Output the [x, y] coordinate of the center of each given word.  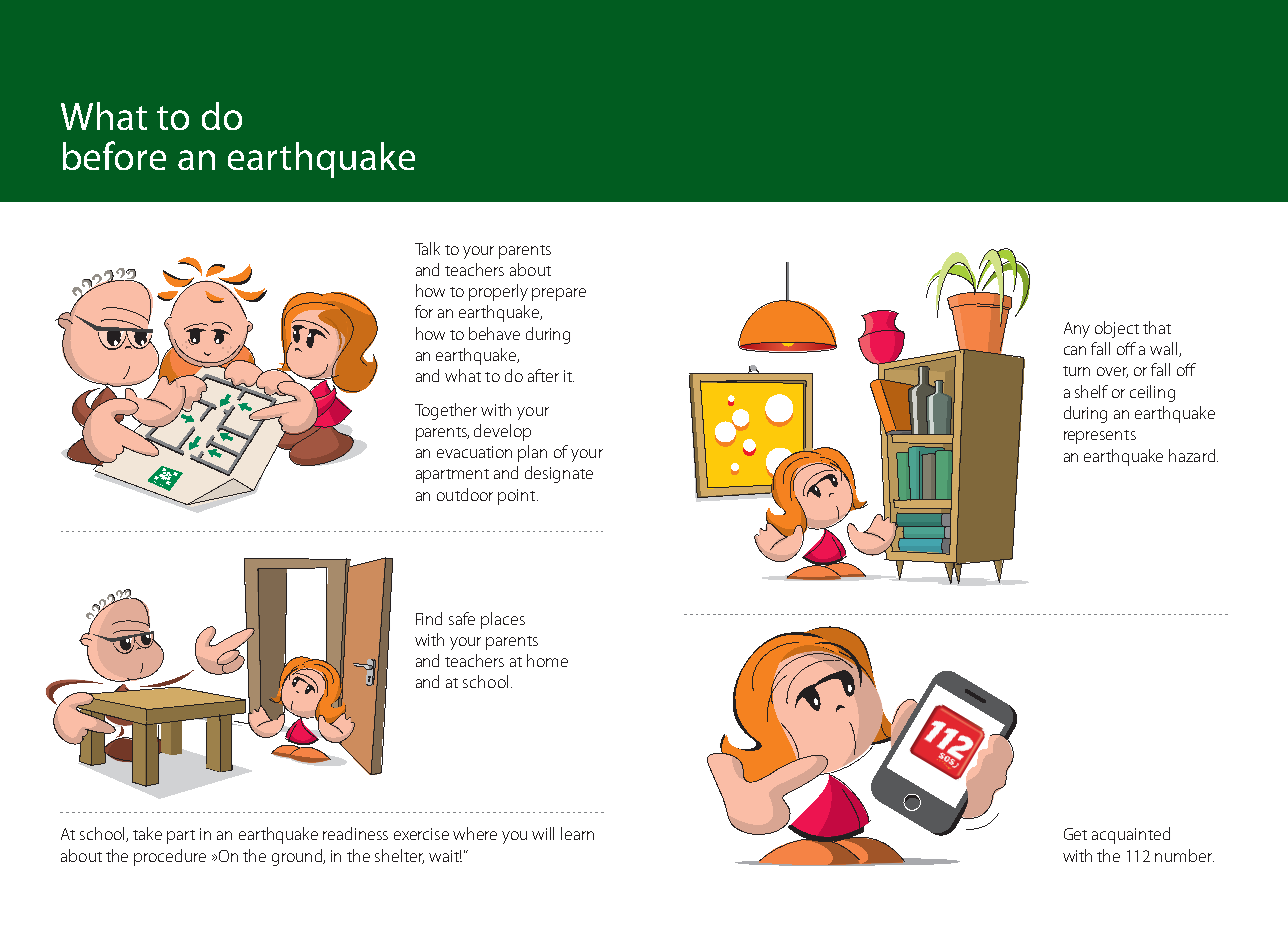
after [543, 375]
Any [1077, 330]
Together [446, 411]
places [503, 620]
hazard [1192, 455]
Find [429, 618]
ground [298, 857]
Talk [427, 248]
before [114, 155]
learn [577, 833]
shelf [1091, 391]
